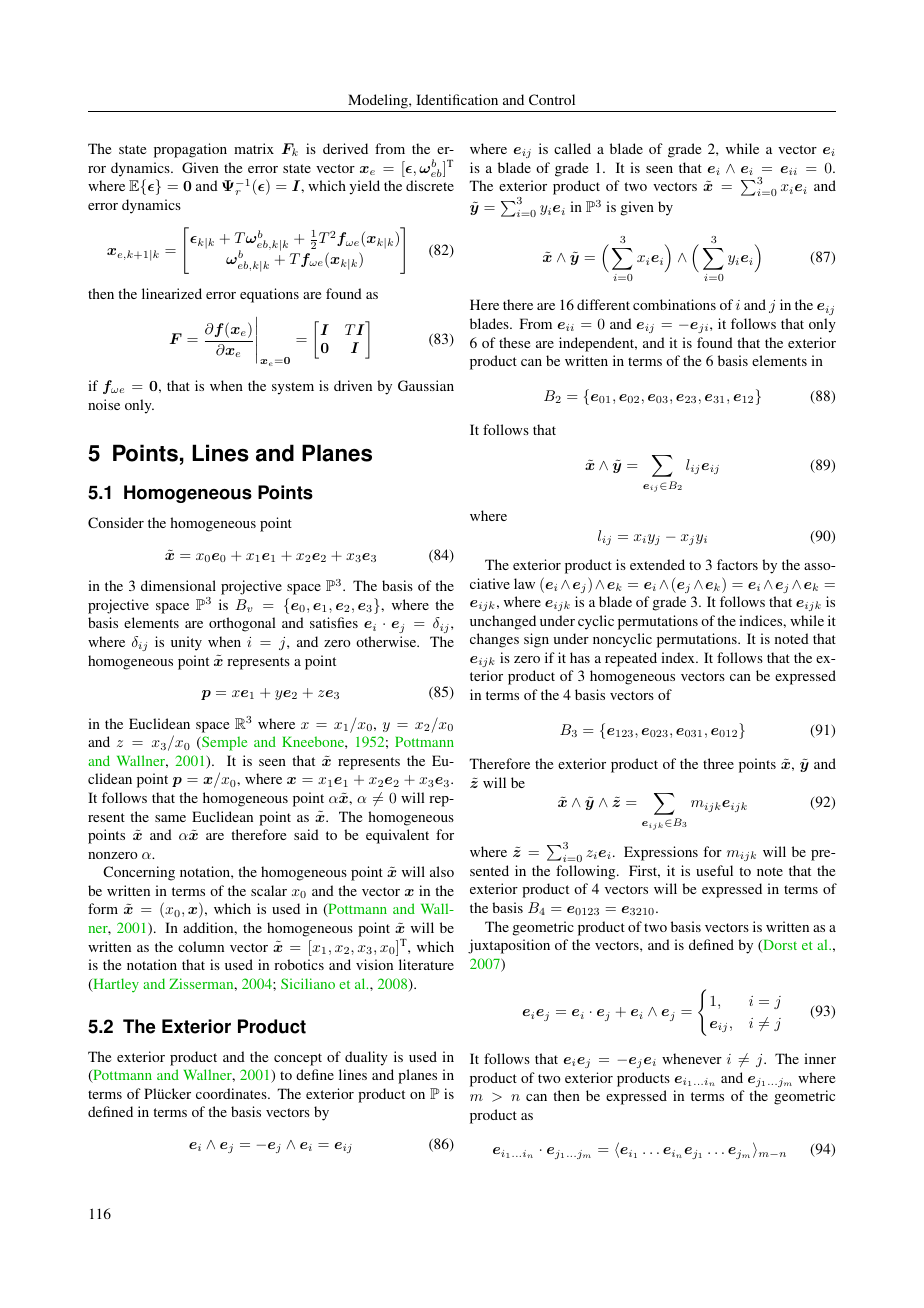 The image size is (924, 1308). I want to click on called, so click(572, 148).
